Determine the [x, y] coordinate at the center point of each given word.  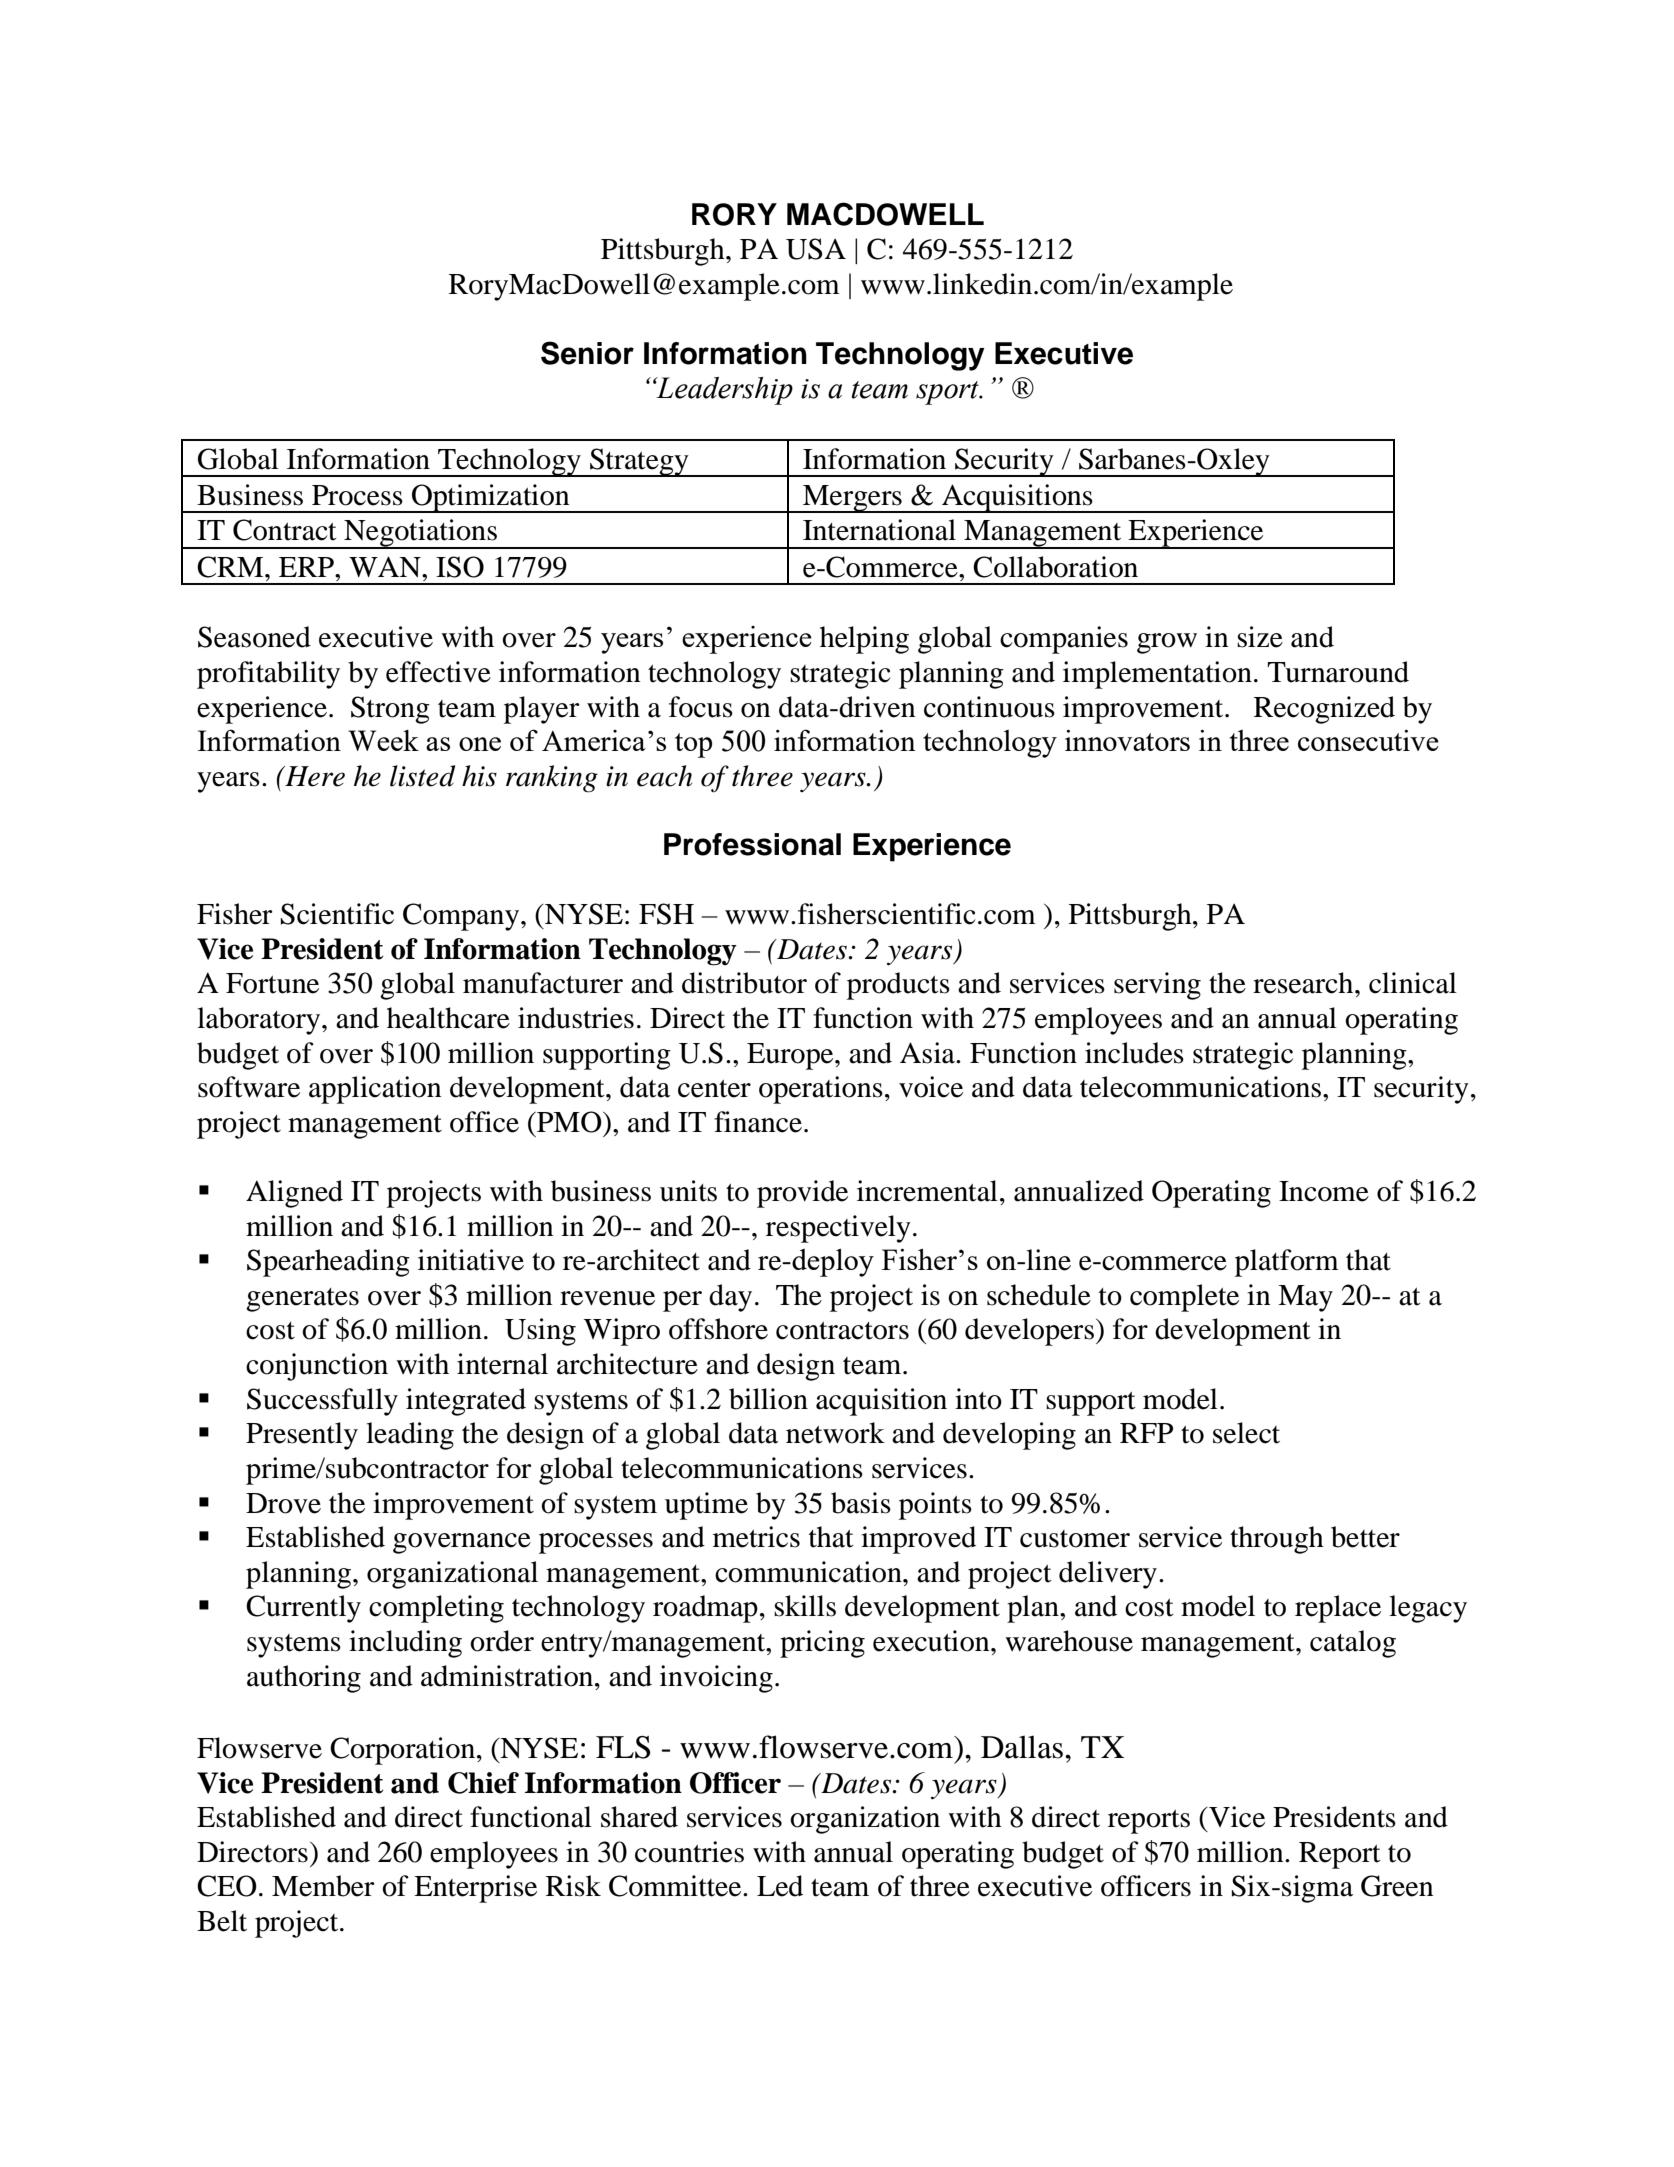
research [1304, 983]
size [1260, 637]
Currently [303, 1609]
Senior [587, 353]
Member [323, 1886]
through [1277, 1540]
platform [1287, 1263]
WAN [386, 567]
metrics [756, 1537]
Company [462, 917]
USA [816, 249]
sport [948, 393]
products [898, 986]
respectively [838, 1229]
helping [864, 640]
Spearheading [328, 1263]
